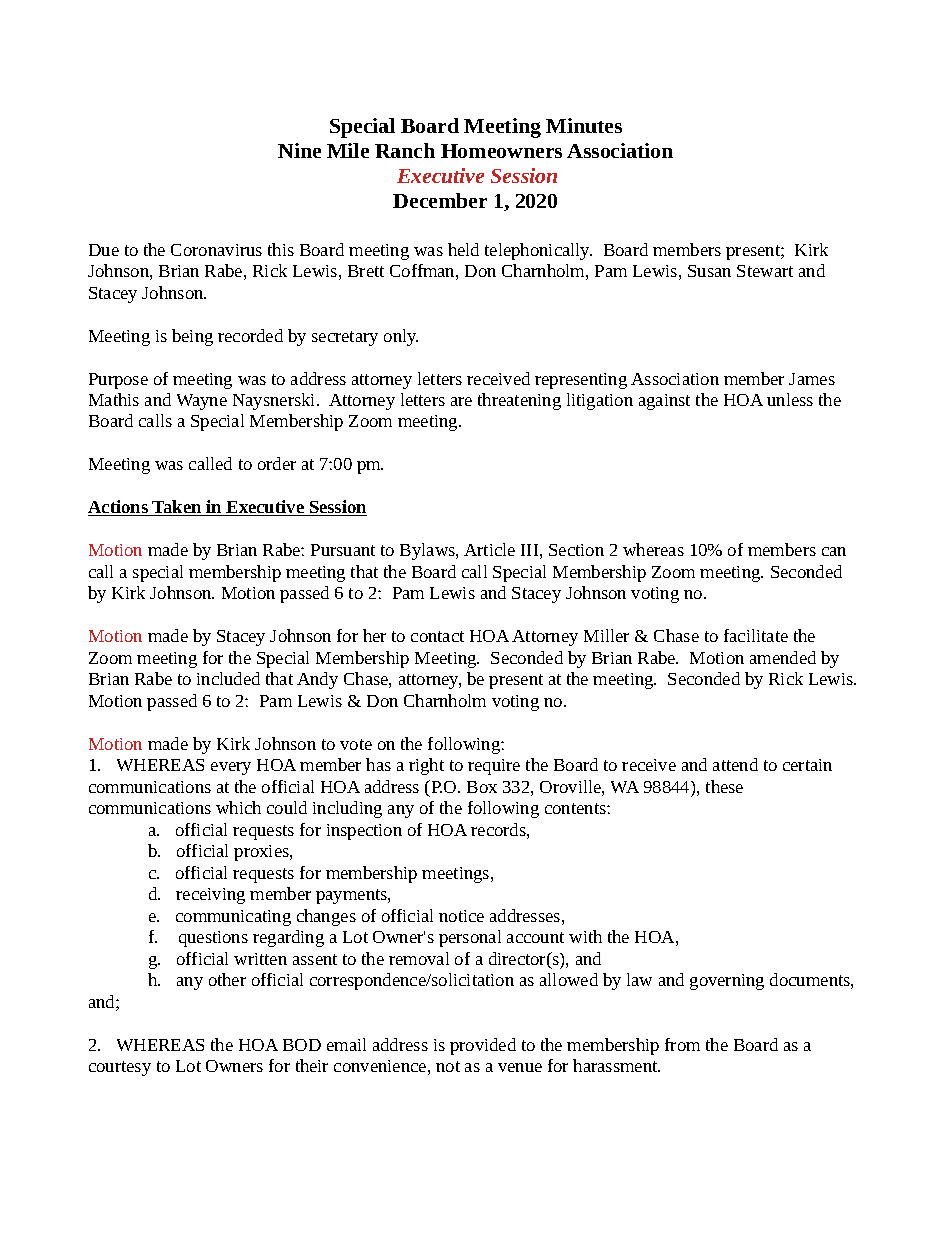 This page has height=1233, width=952. Describe the element at coordinates (231, 768) in the page. I see `every` at that location.
